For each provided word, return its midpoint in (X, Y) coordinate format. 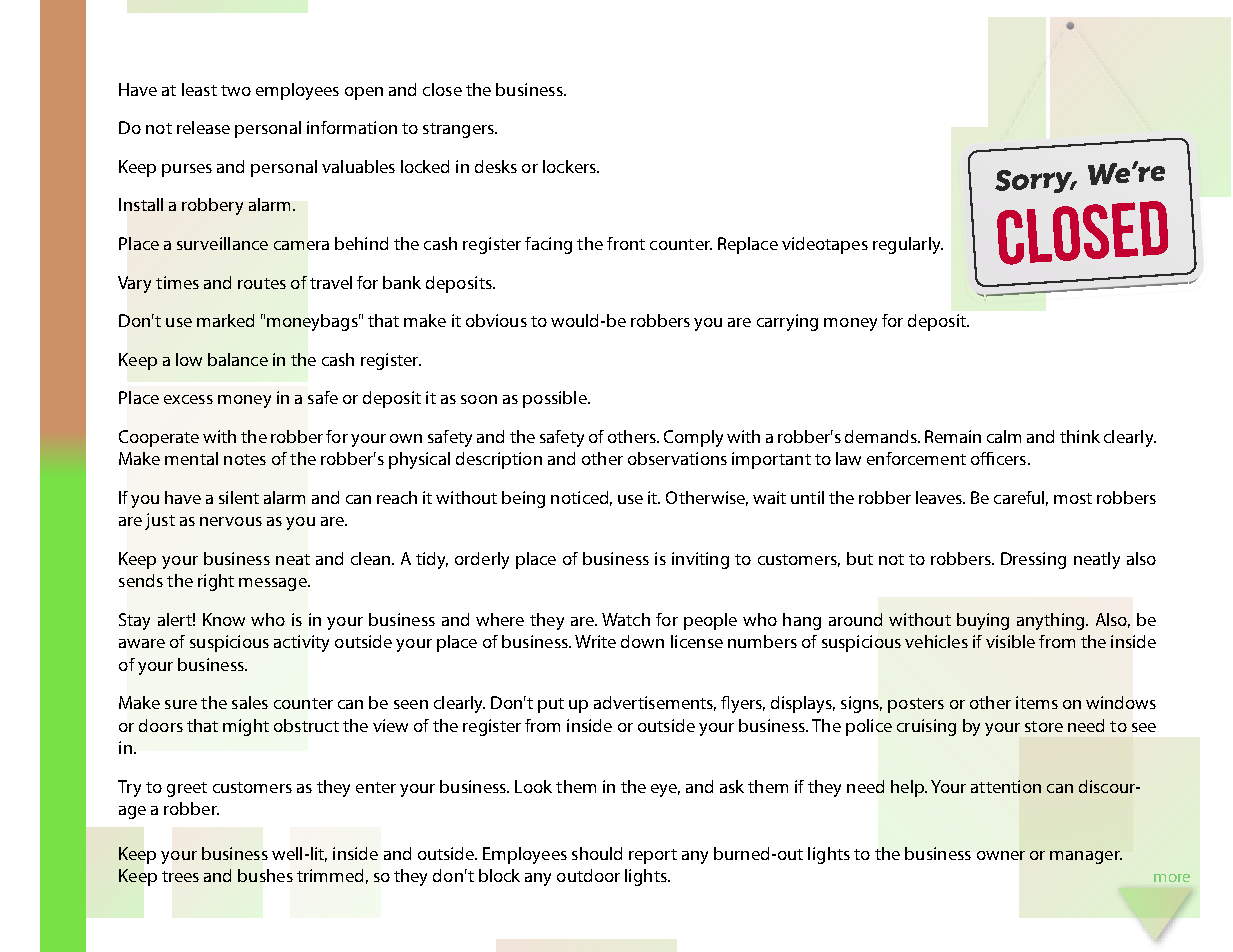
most (1073, 498)
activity (301, 643)
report (653, 856)
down (642, 641)
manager (1086, 857)
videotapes (825, 245)
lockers (570, 166)
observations (677, 458)
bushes (265, 875)
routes (262, 283)
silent (239, 497)
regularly (908, 245)
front (626, 243)
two (236, 90)
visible (1010, 641)
